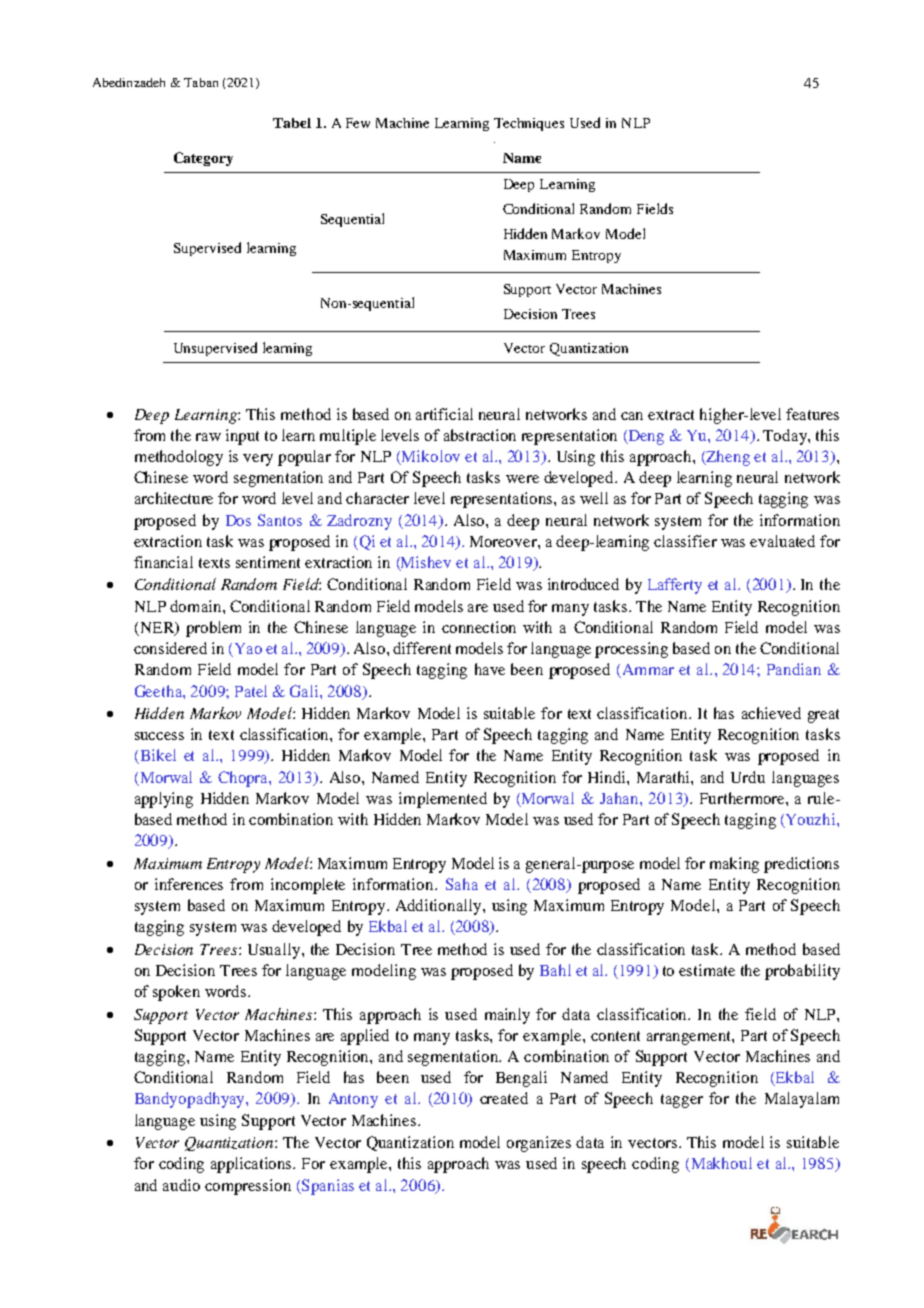  Describe the element at coordinates (490, 669) in the image. I see `have` at that location.
